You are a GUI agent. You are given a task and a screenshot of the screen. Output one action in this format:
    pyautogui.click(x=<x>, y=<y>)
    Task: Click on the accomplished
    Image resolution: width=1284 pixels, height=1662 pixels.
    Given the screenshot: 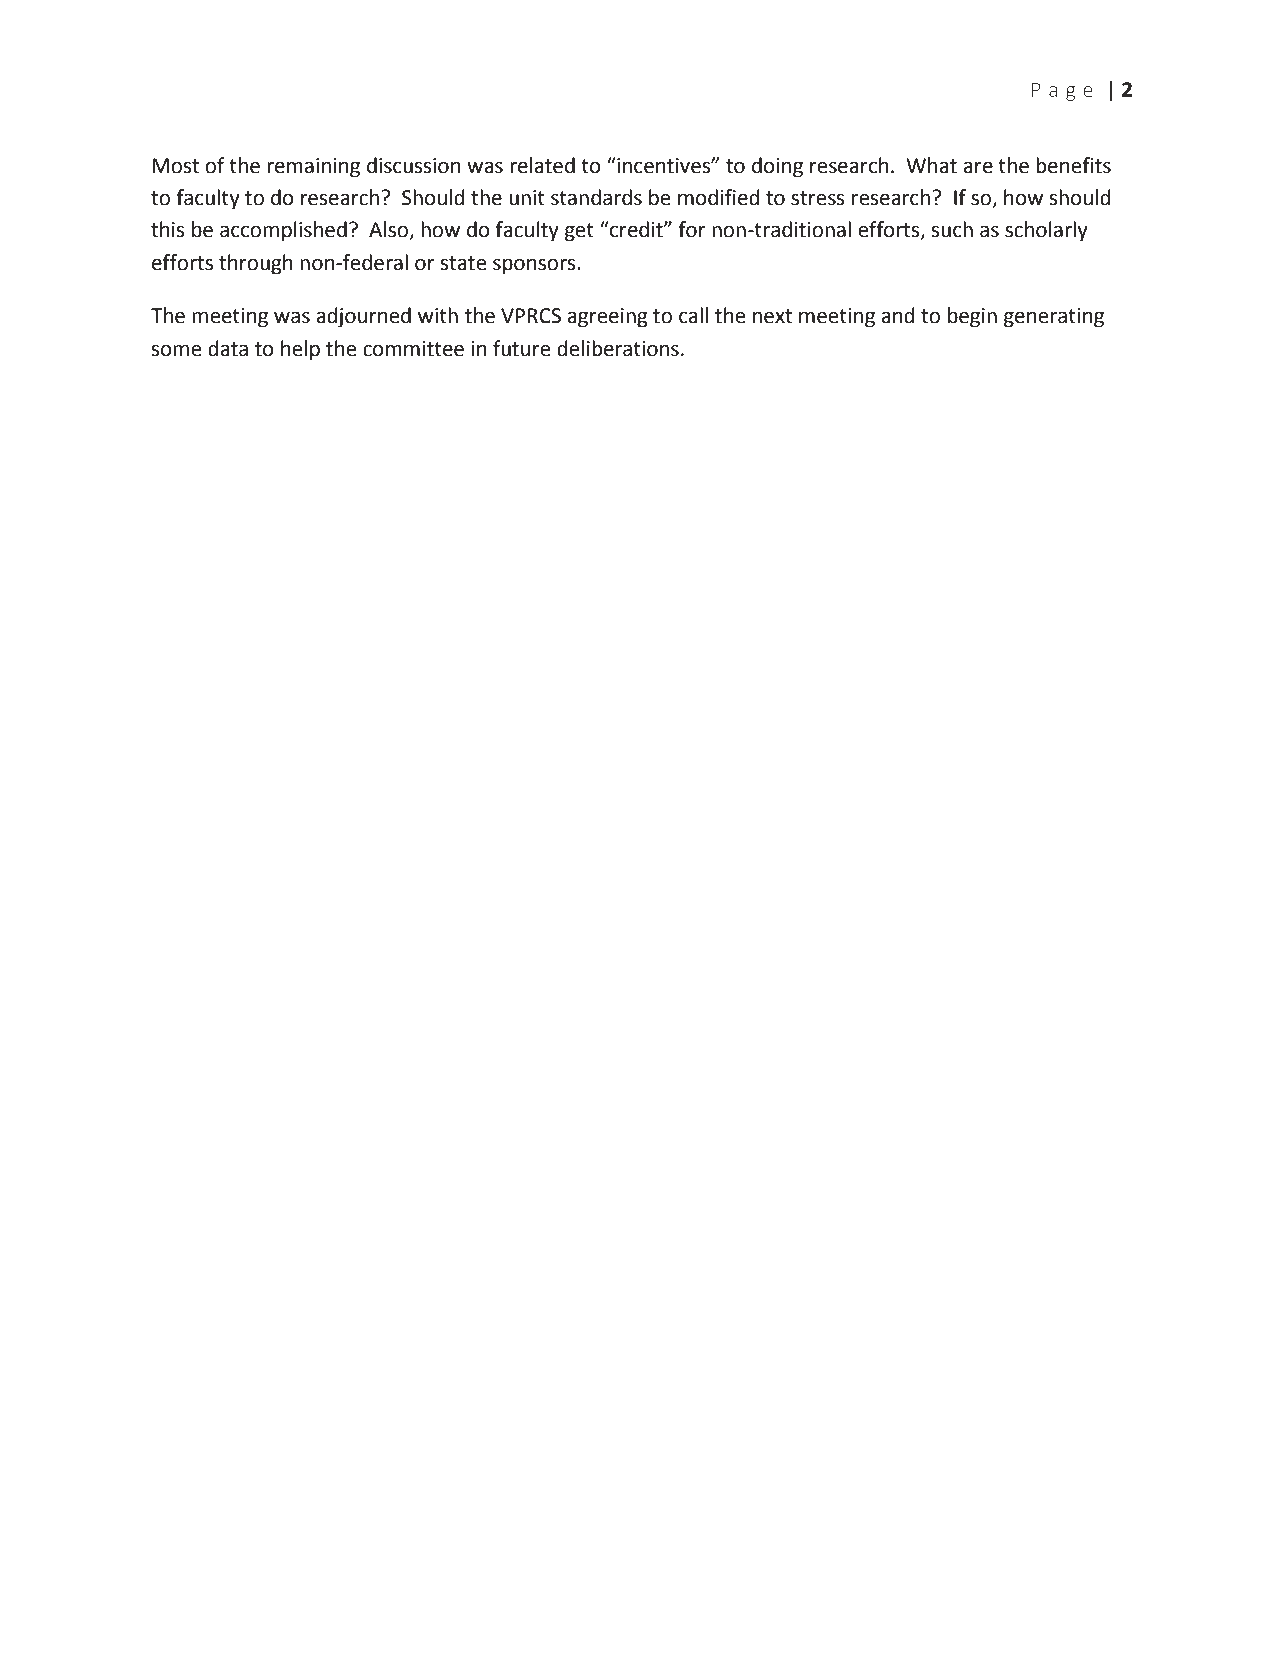 What is the action you would take?
    pyautogui.click(x=283, y=231)
